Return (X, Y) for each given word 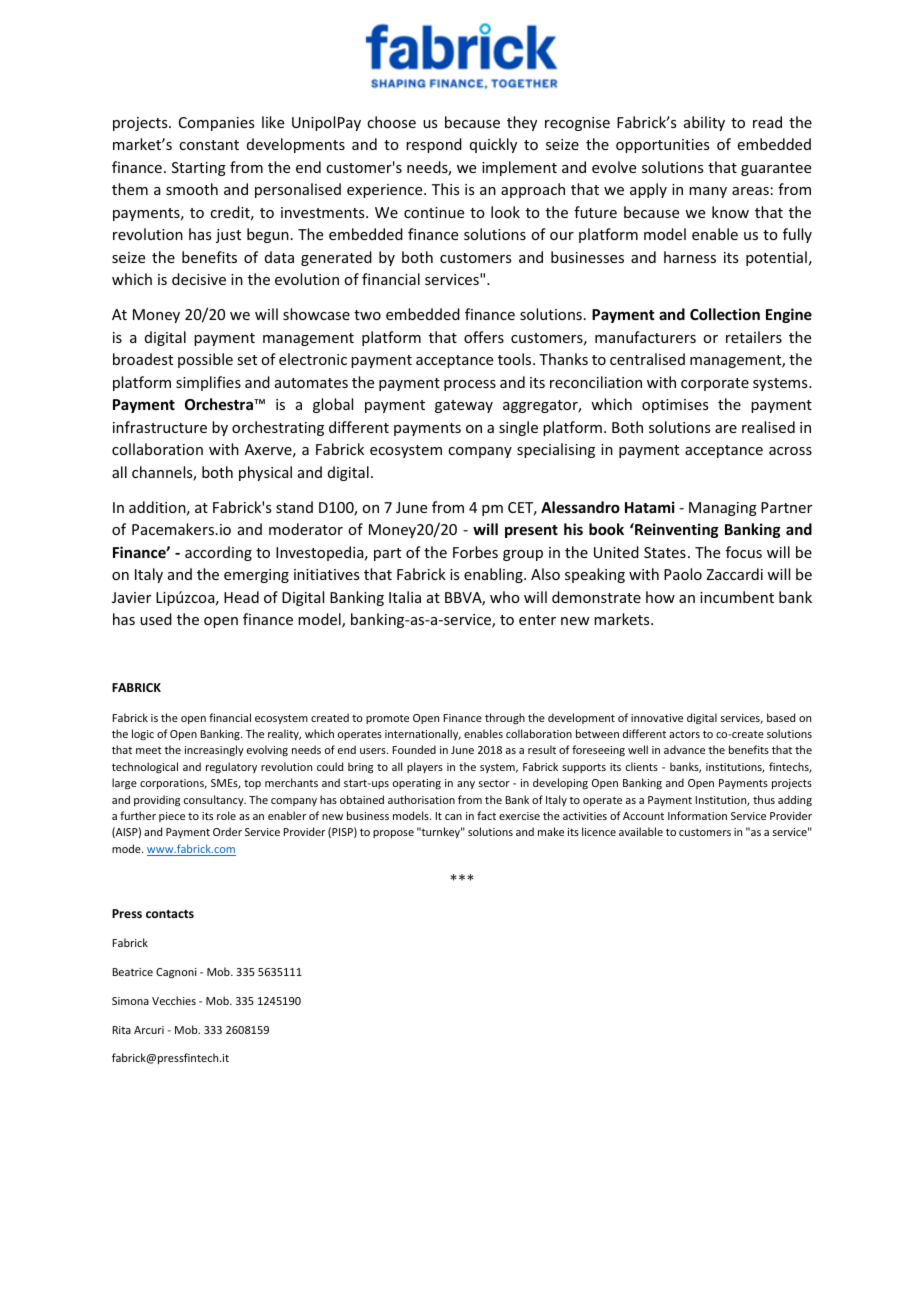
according (218, 553)
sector (494, 783)
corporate (715, 384)
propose (393, 834)
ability (704, 123)
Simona (130, 1001)
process (470, 385)
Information (697, 815)
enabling (494, 575)
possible (205, 360)
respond (434, 145)
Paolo (683, 574)
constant (209, 145)
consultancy (215, 800)
